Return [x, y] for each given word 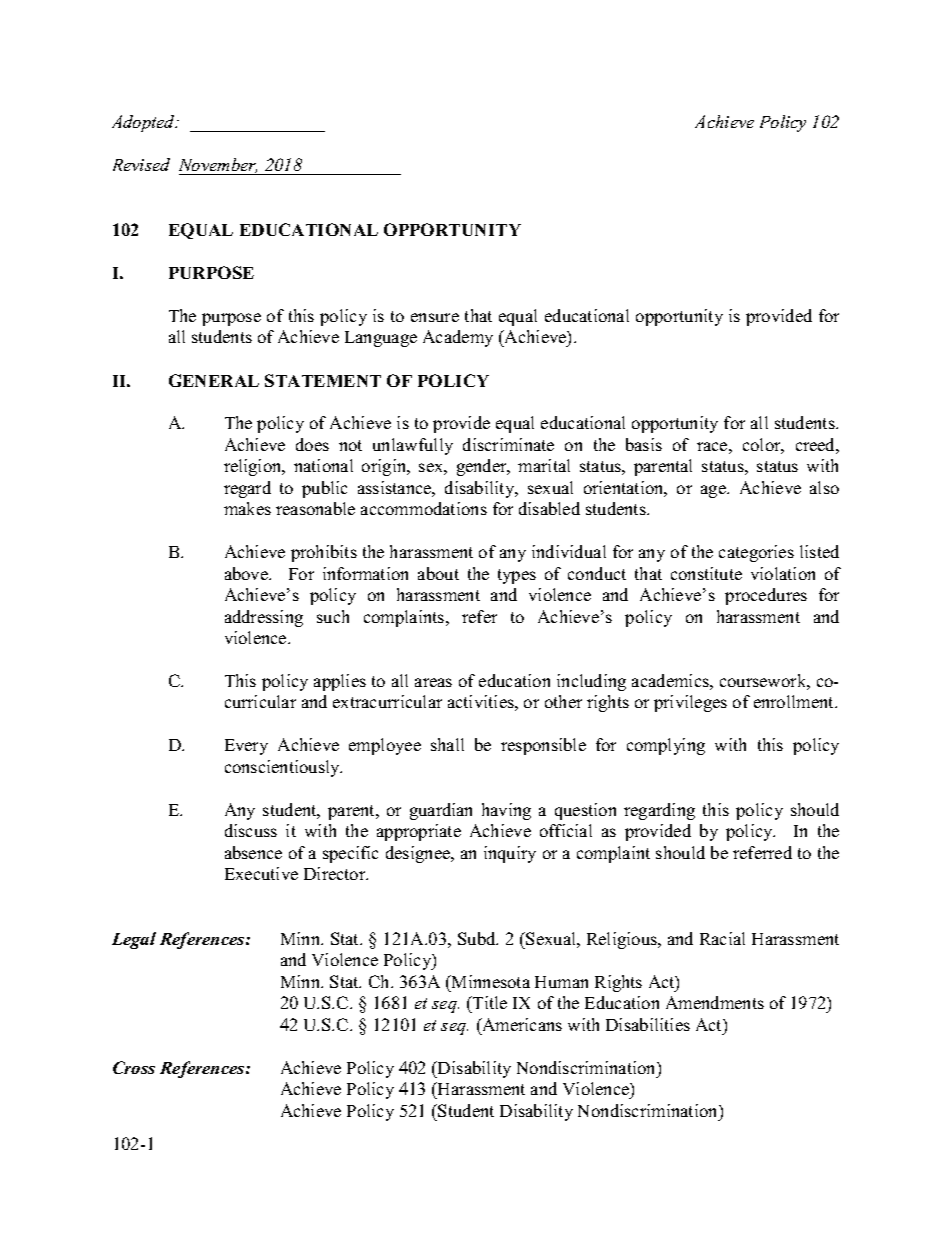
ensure [435, 317]
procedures [766, 596]
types [517, 576]
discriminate [508, 444]
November [219, 166]
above [247, 573]
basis [644, 444]
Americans [521, 1024]
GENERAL [214, 380]
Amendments [715, 1002]
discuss [251, 830]
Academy [458, 338]
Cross [134, 1067]
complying [666, 746]
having [506, 811]
